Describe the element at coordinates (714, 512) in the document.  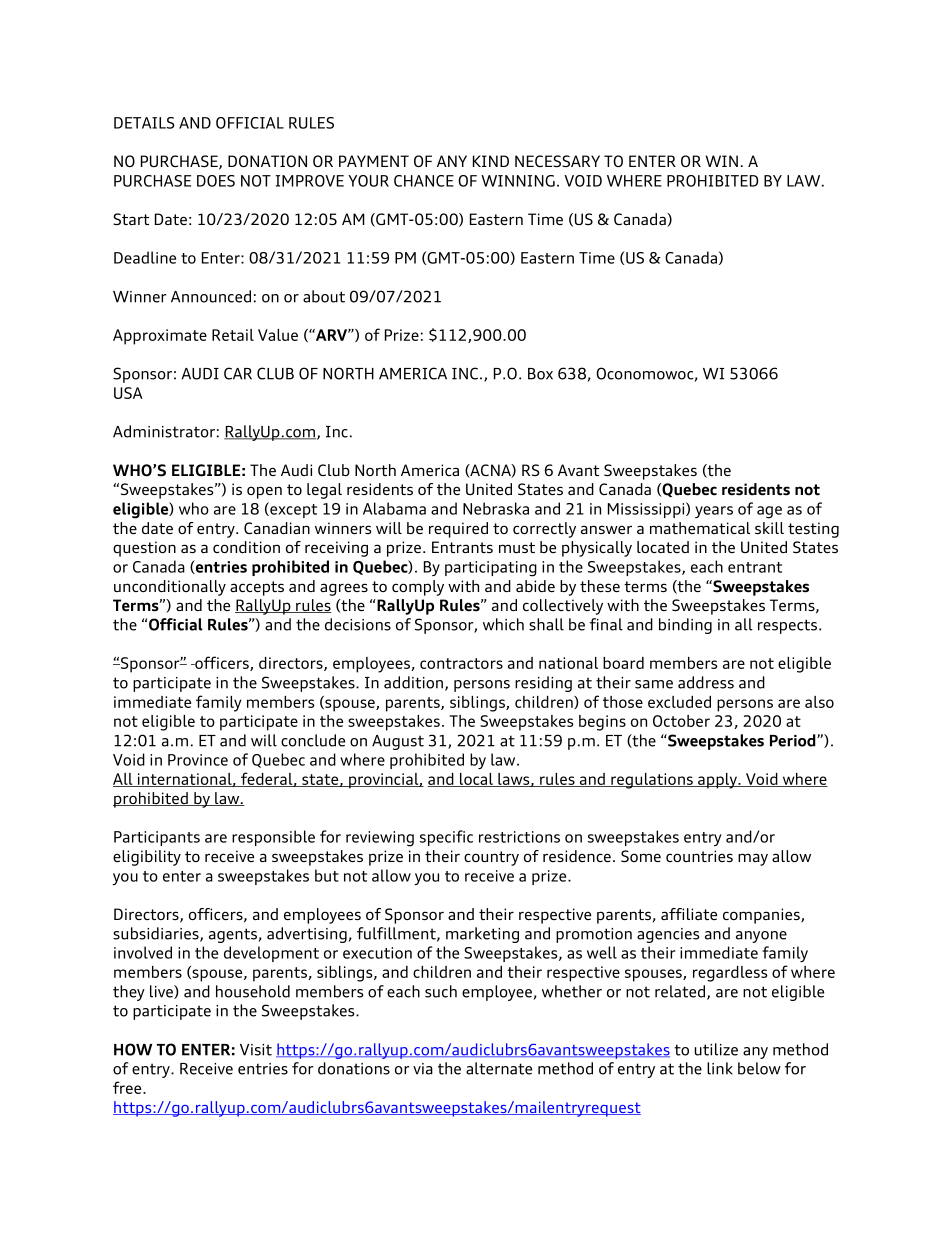
I see `years` at that location.
